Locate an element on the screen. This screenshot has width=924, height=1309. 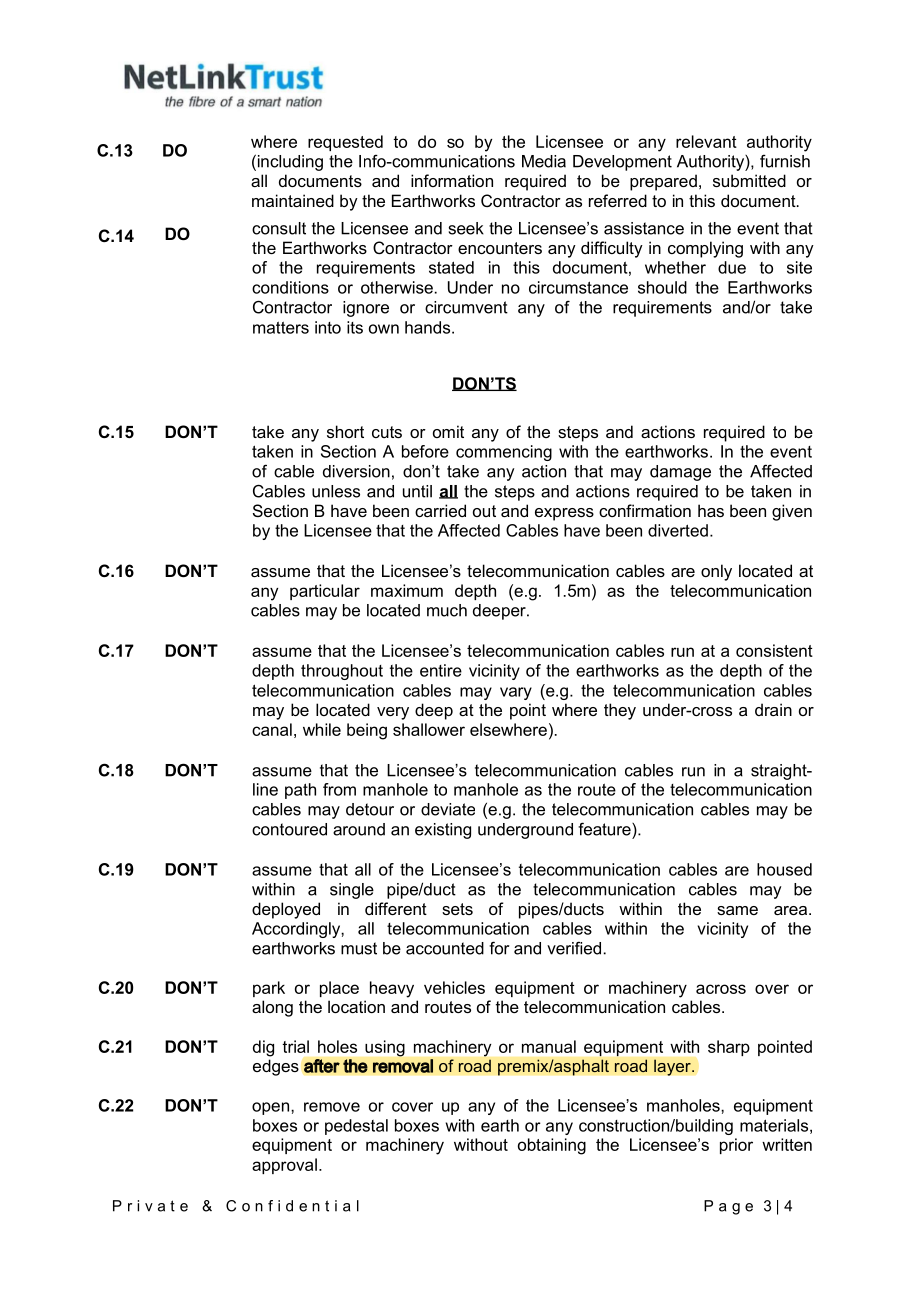
Media is located at coordinates (544, 161).
